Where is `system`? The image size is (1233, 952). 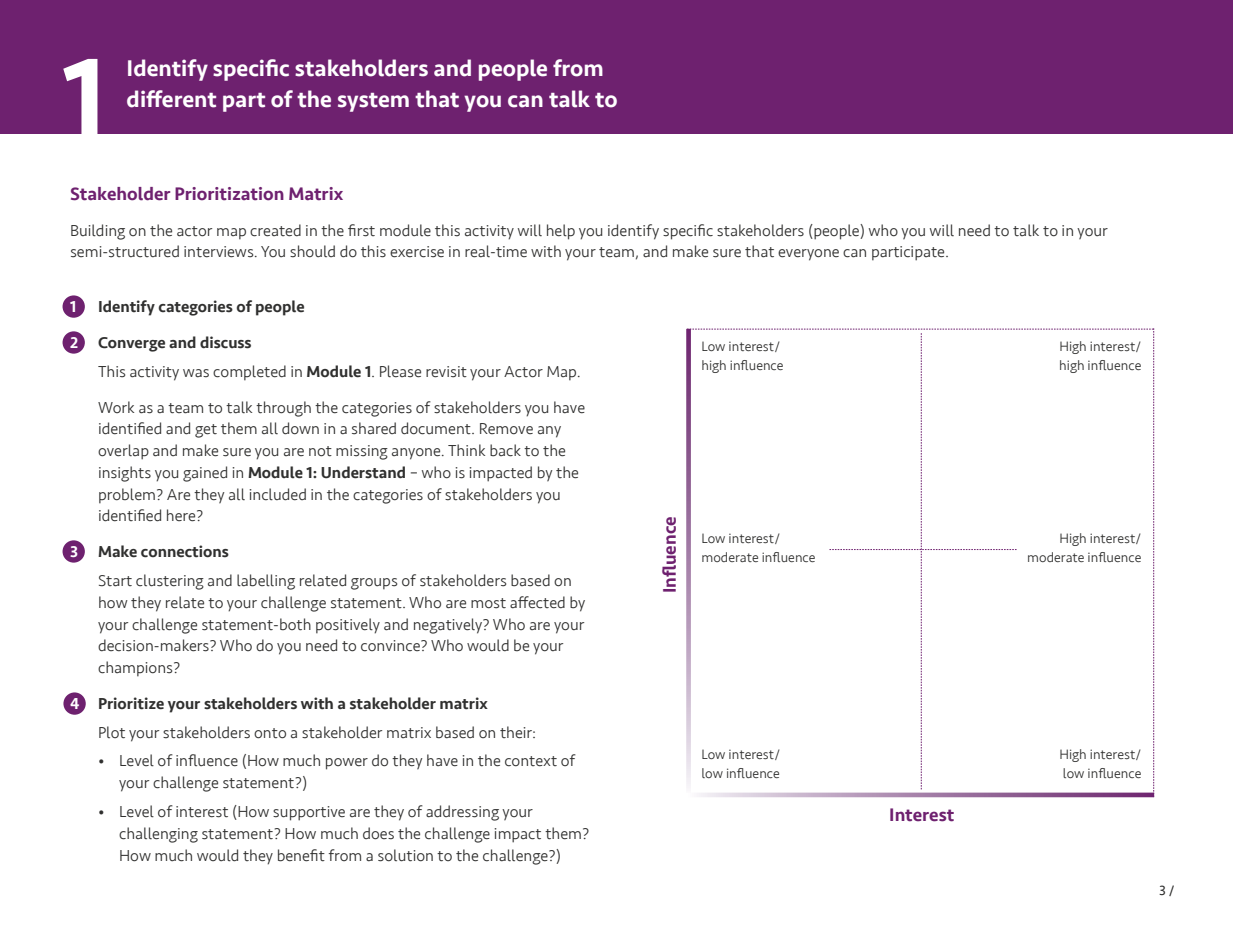 system is located at coordinates (373, 102).
